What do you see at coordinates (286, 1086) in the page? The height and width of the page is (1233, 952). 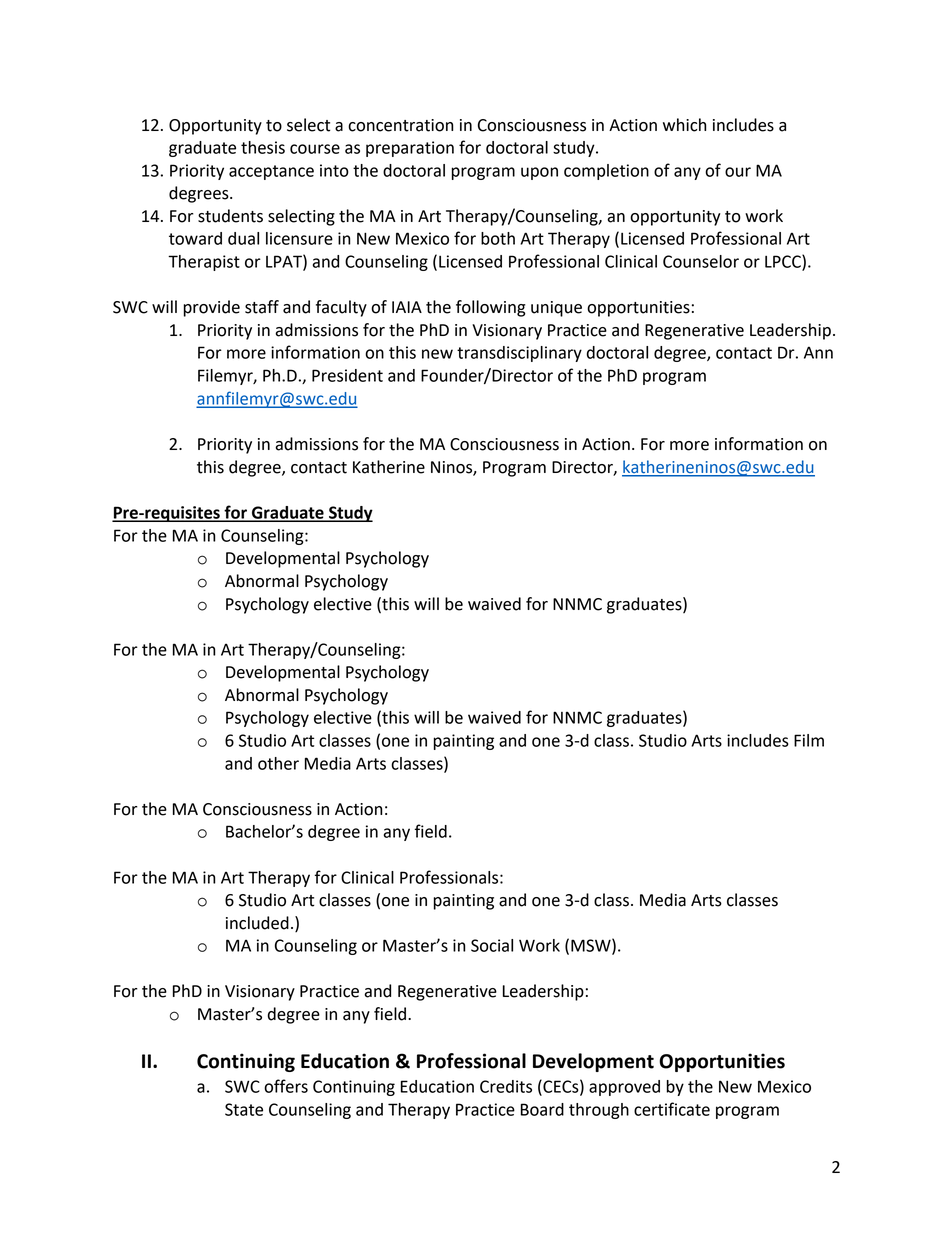 I see `offers` at bounding box center [286, 1086].
